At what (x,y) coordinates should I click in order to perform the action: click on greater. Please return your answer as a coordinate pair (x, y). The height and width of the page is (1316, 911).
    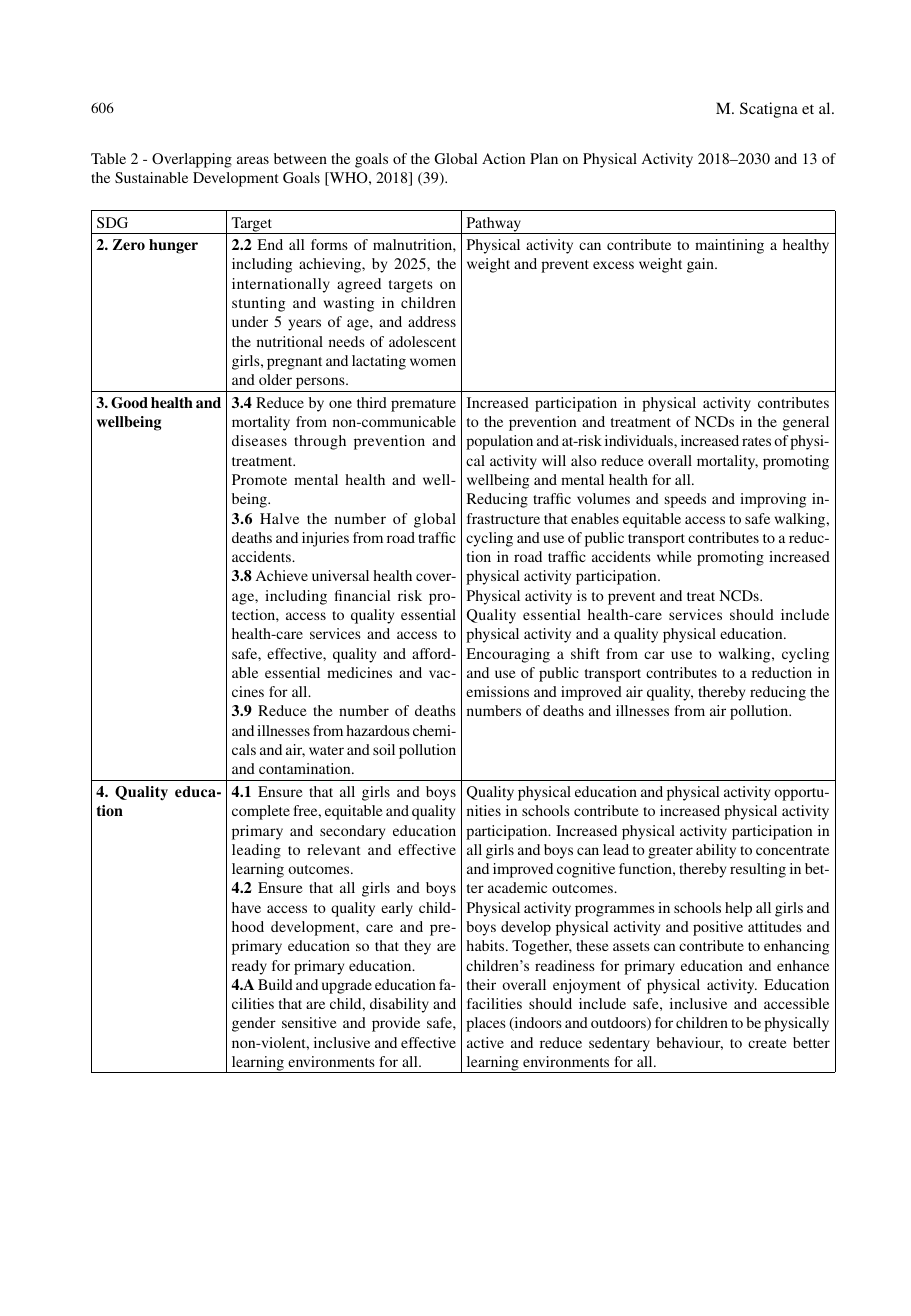
    Looking at the image, I should click on (670, 852).
